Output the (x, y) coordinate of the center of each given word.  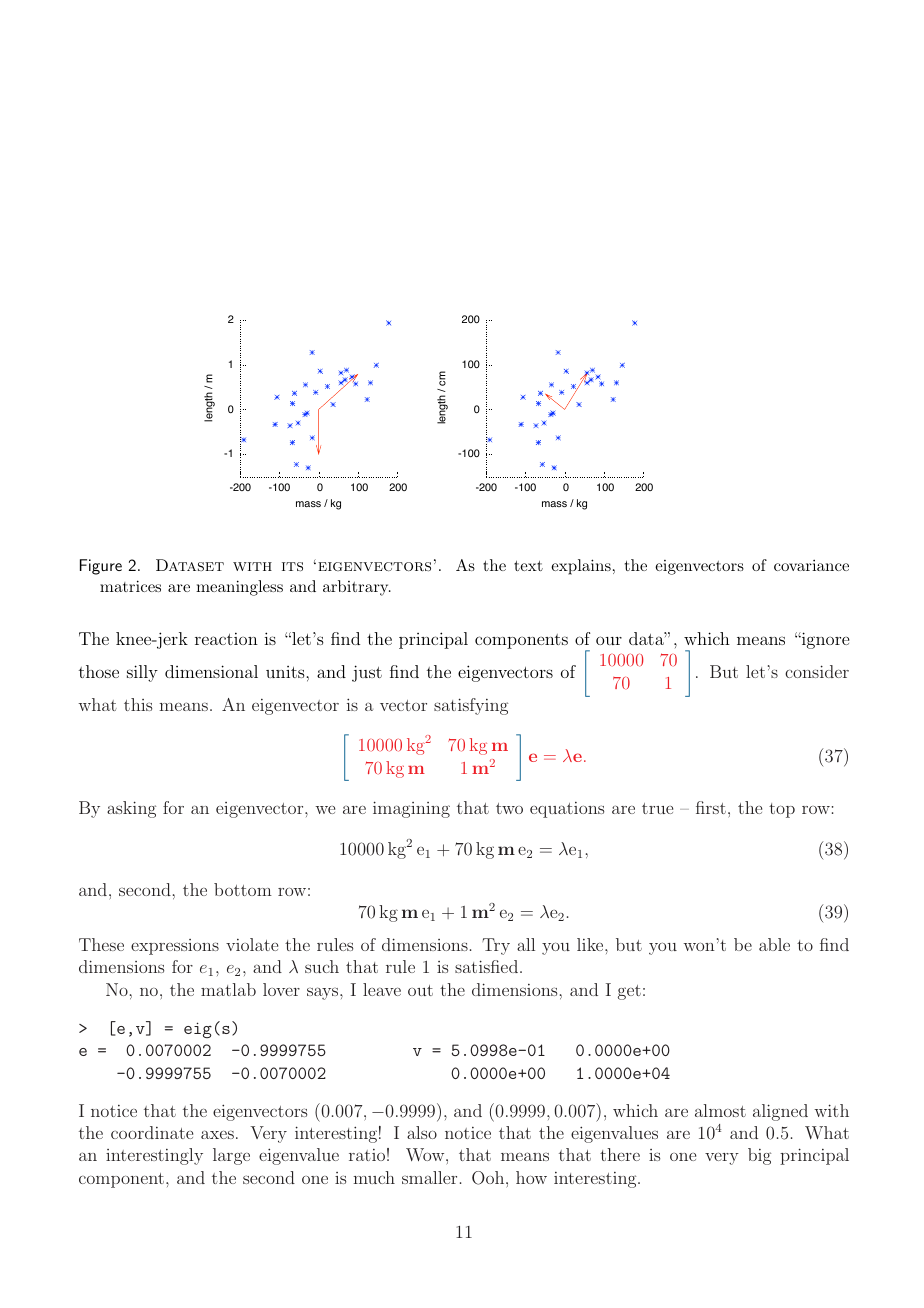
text (528, 566)
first (711, 807)
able (774, 944)
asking (131, 809)
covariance (811, 565)
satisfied (488, 966)
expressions (175, 947)
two (509, 808)
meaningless (239, 588)
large (231, 1156)
